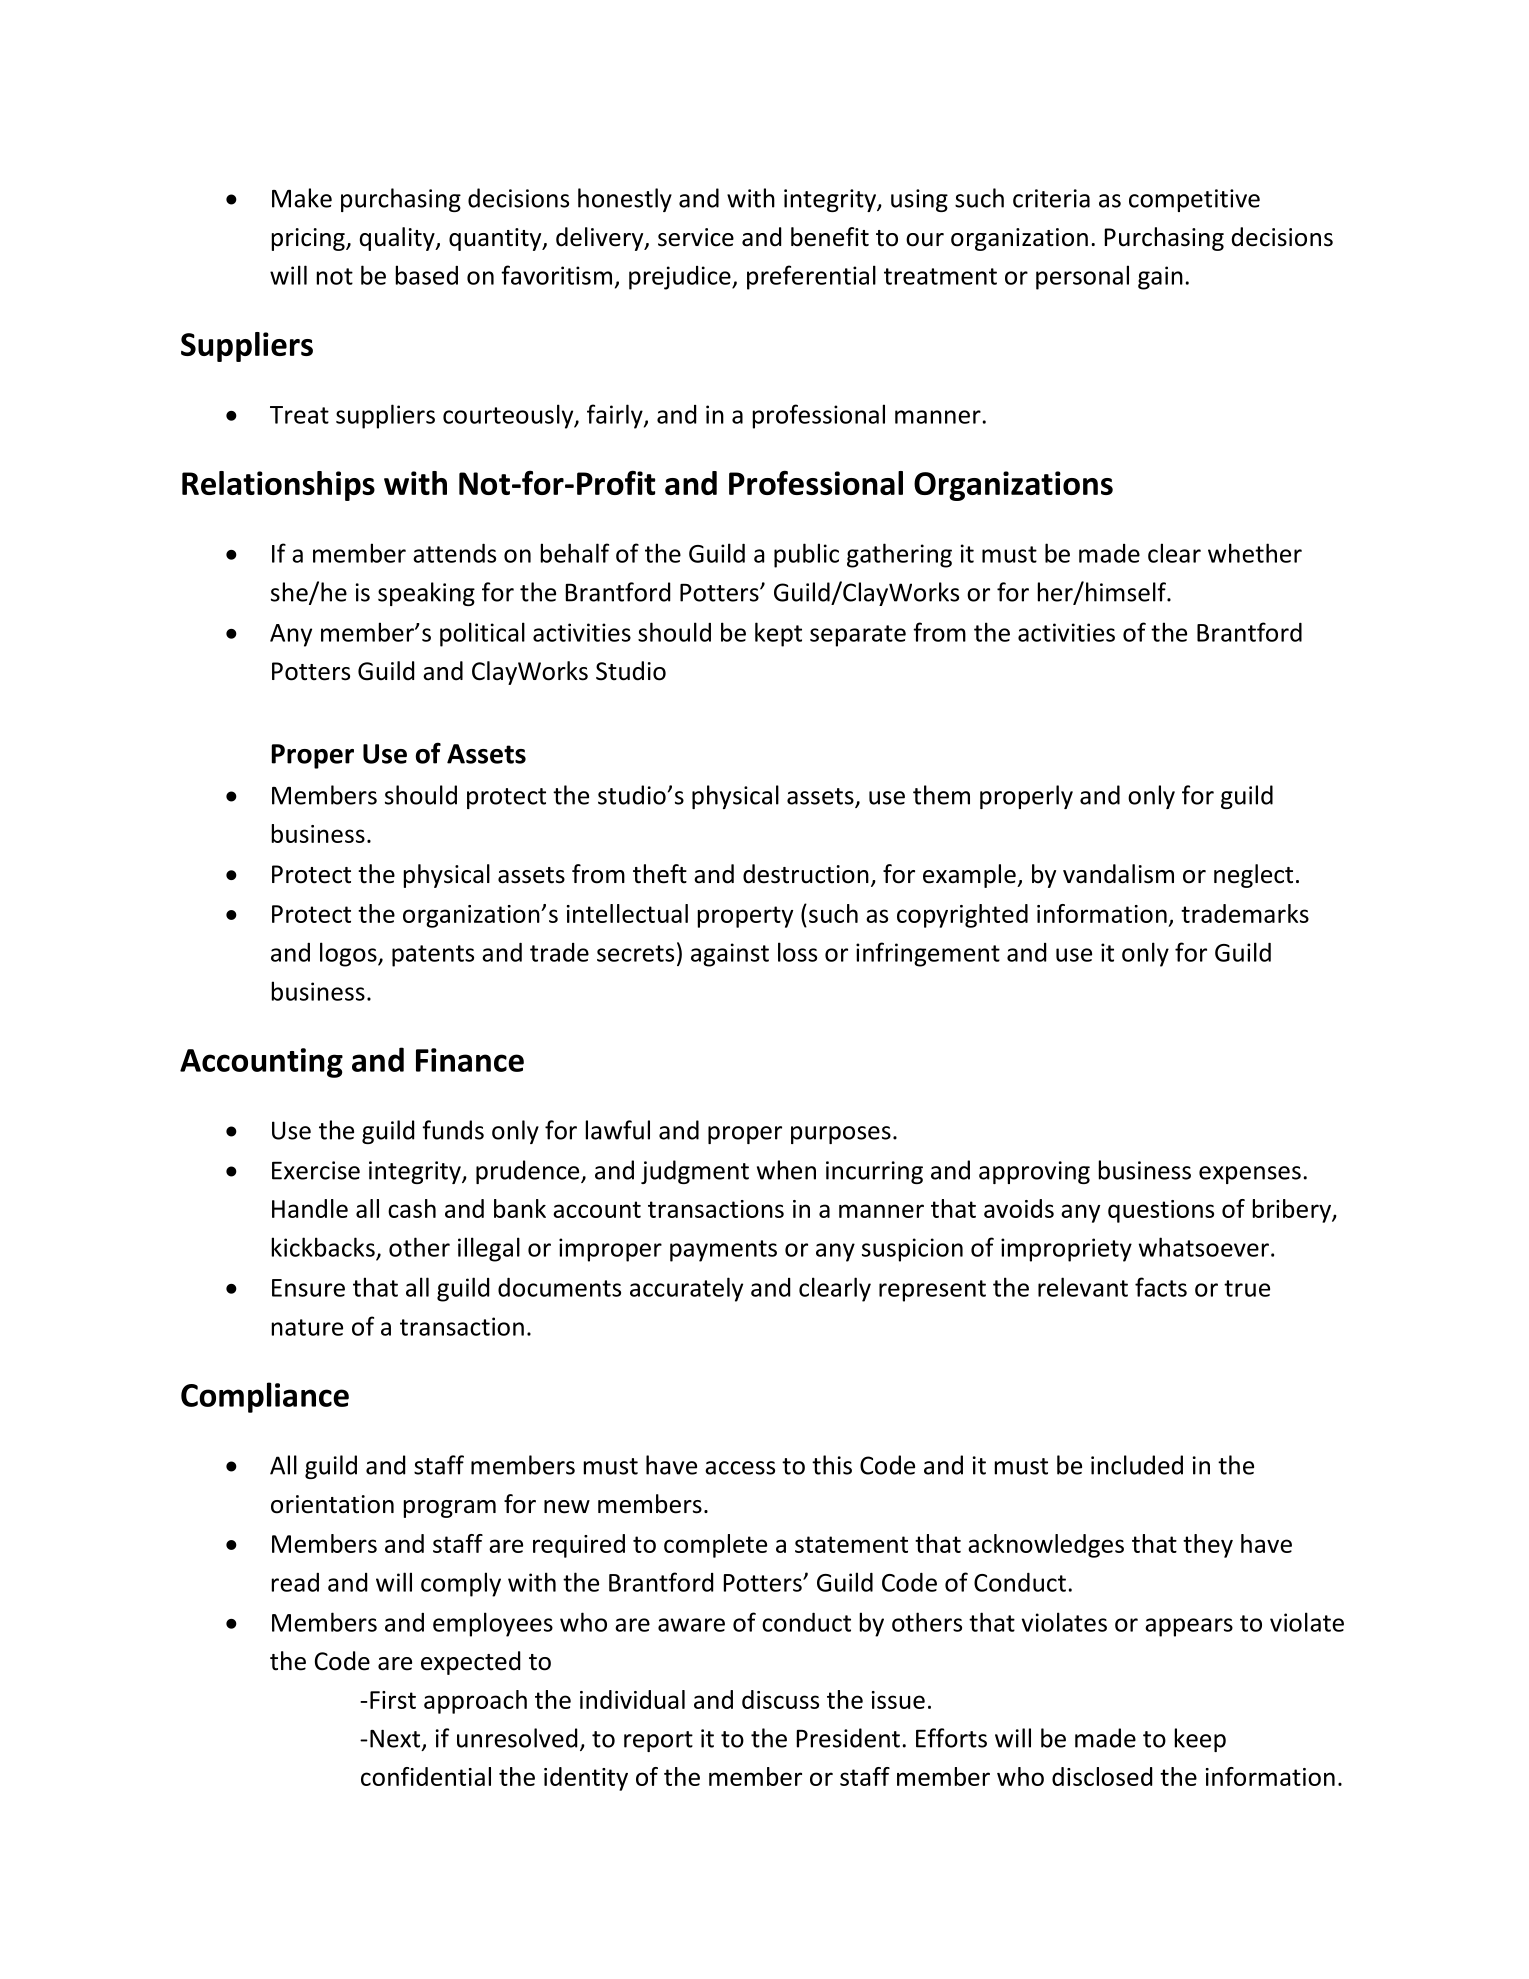  Describe the element at coordinates (1082, 277) in the screenshot. I see `personal` at that location.
